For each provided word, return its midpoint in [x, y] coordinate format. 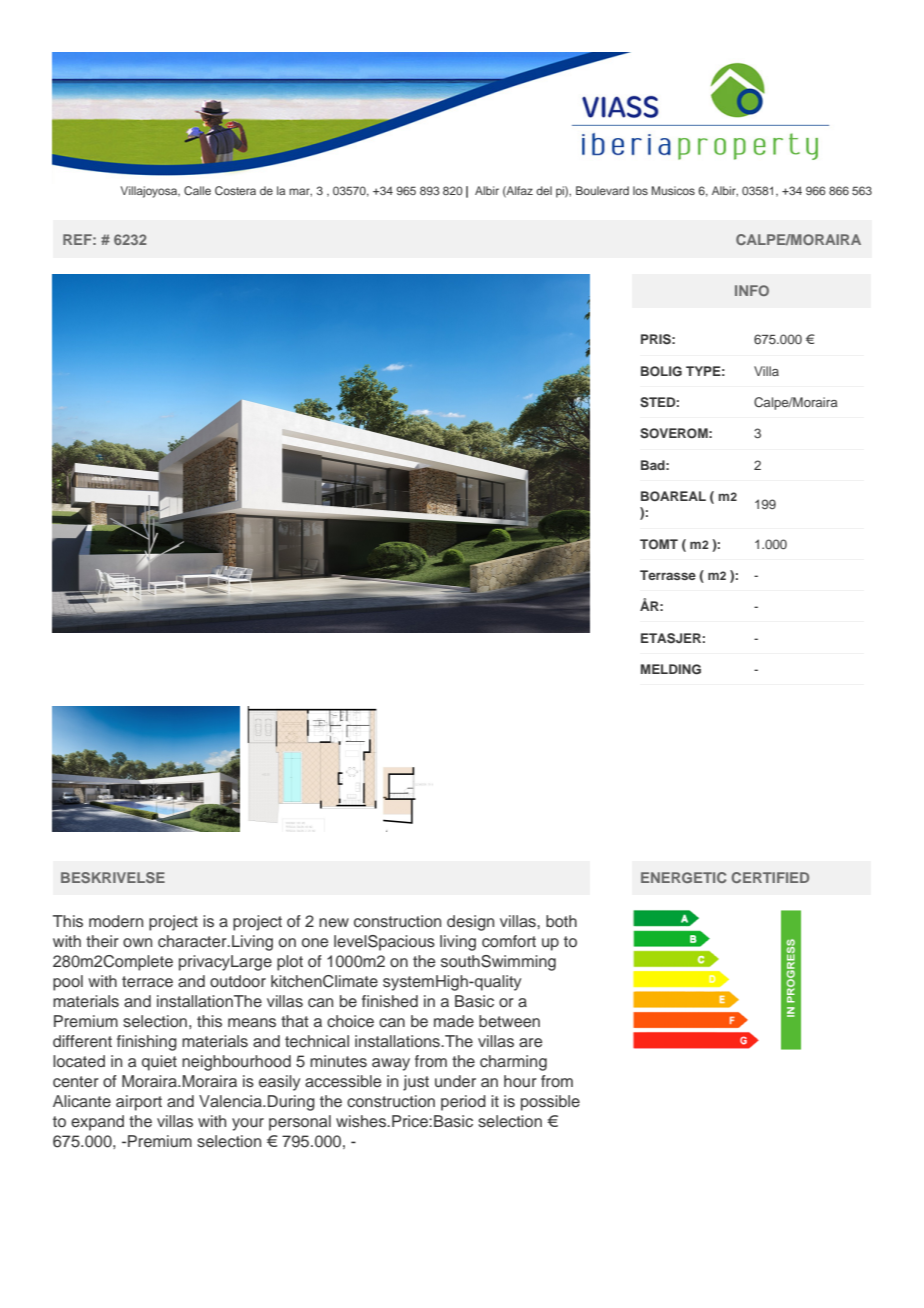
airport [139, 1103]
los [640, 190]
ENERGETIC [683, 877]
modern [116, 921]
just [416, 1083]
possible [550, 1103]
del [544, 190]
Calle [197, 190]
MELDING [671, 669]
